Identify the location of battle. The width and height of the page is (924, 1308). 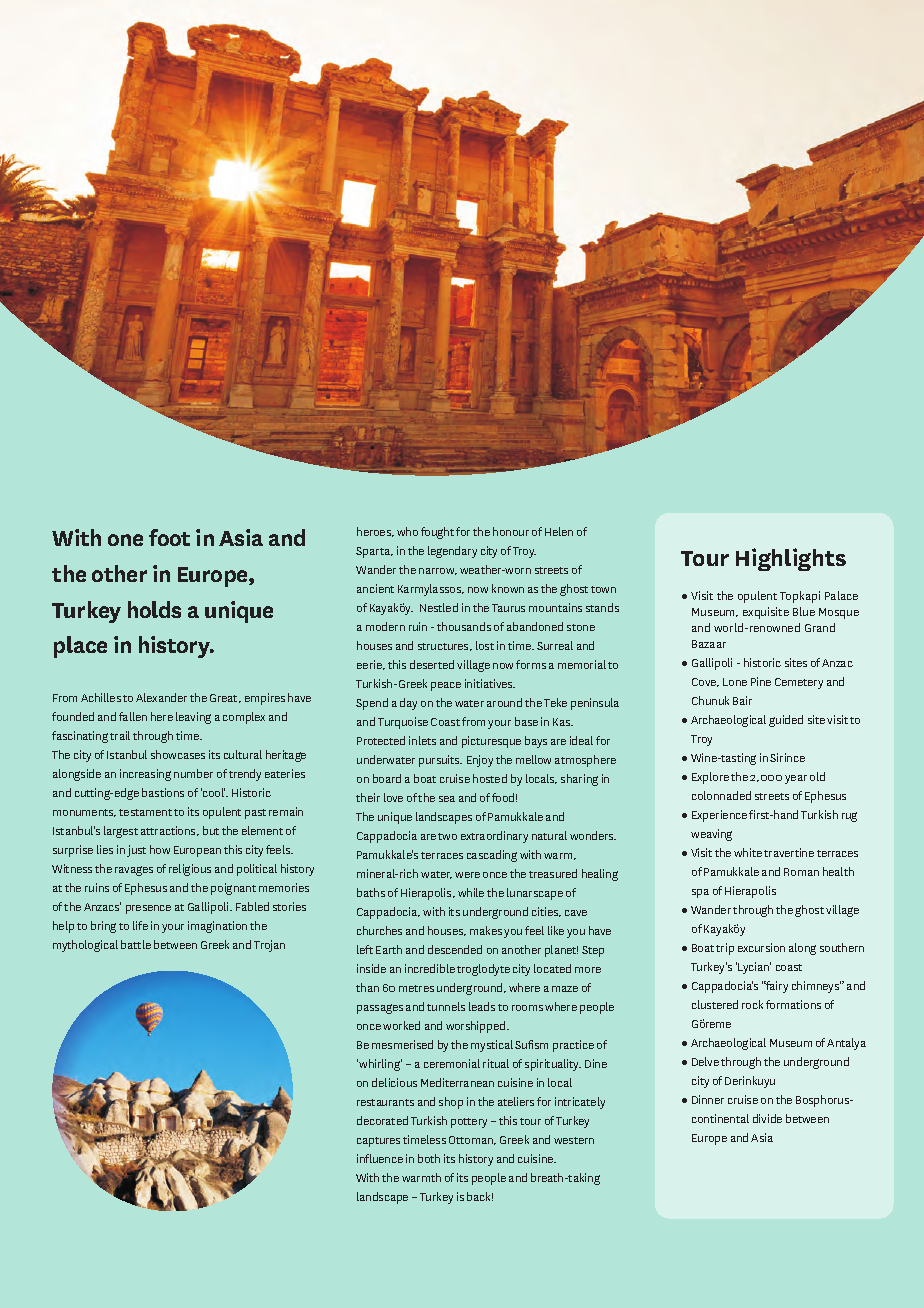
(136, 944).
